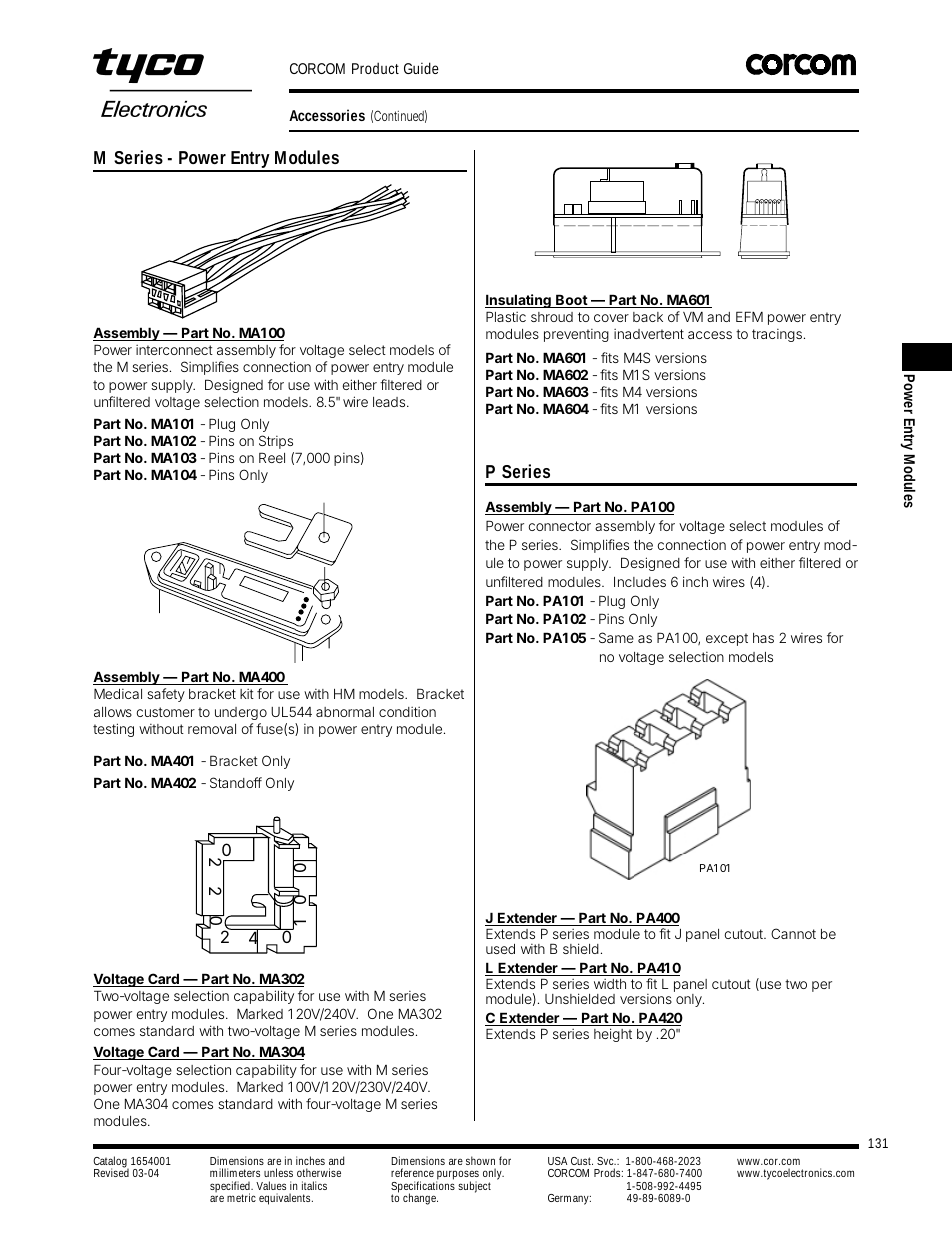 This image has width=952, height=1233. I want to click on safety, so click(166, 695).
